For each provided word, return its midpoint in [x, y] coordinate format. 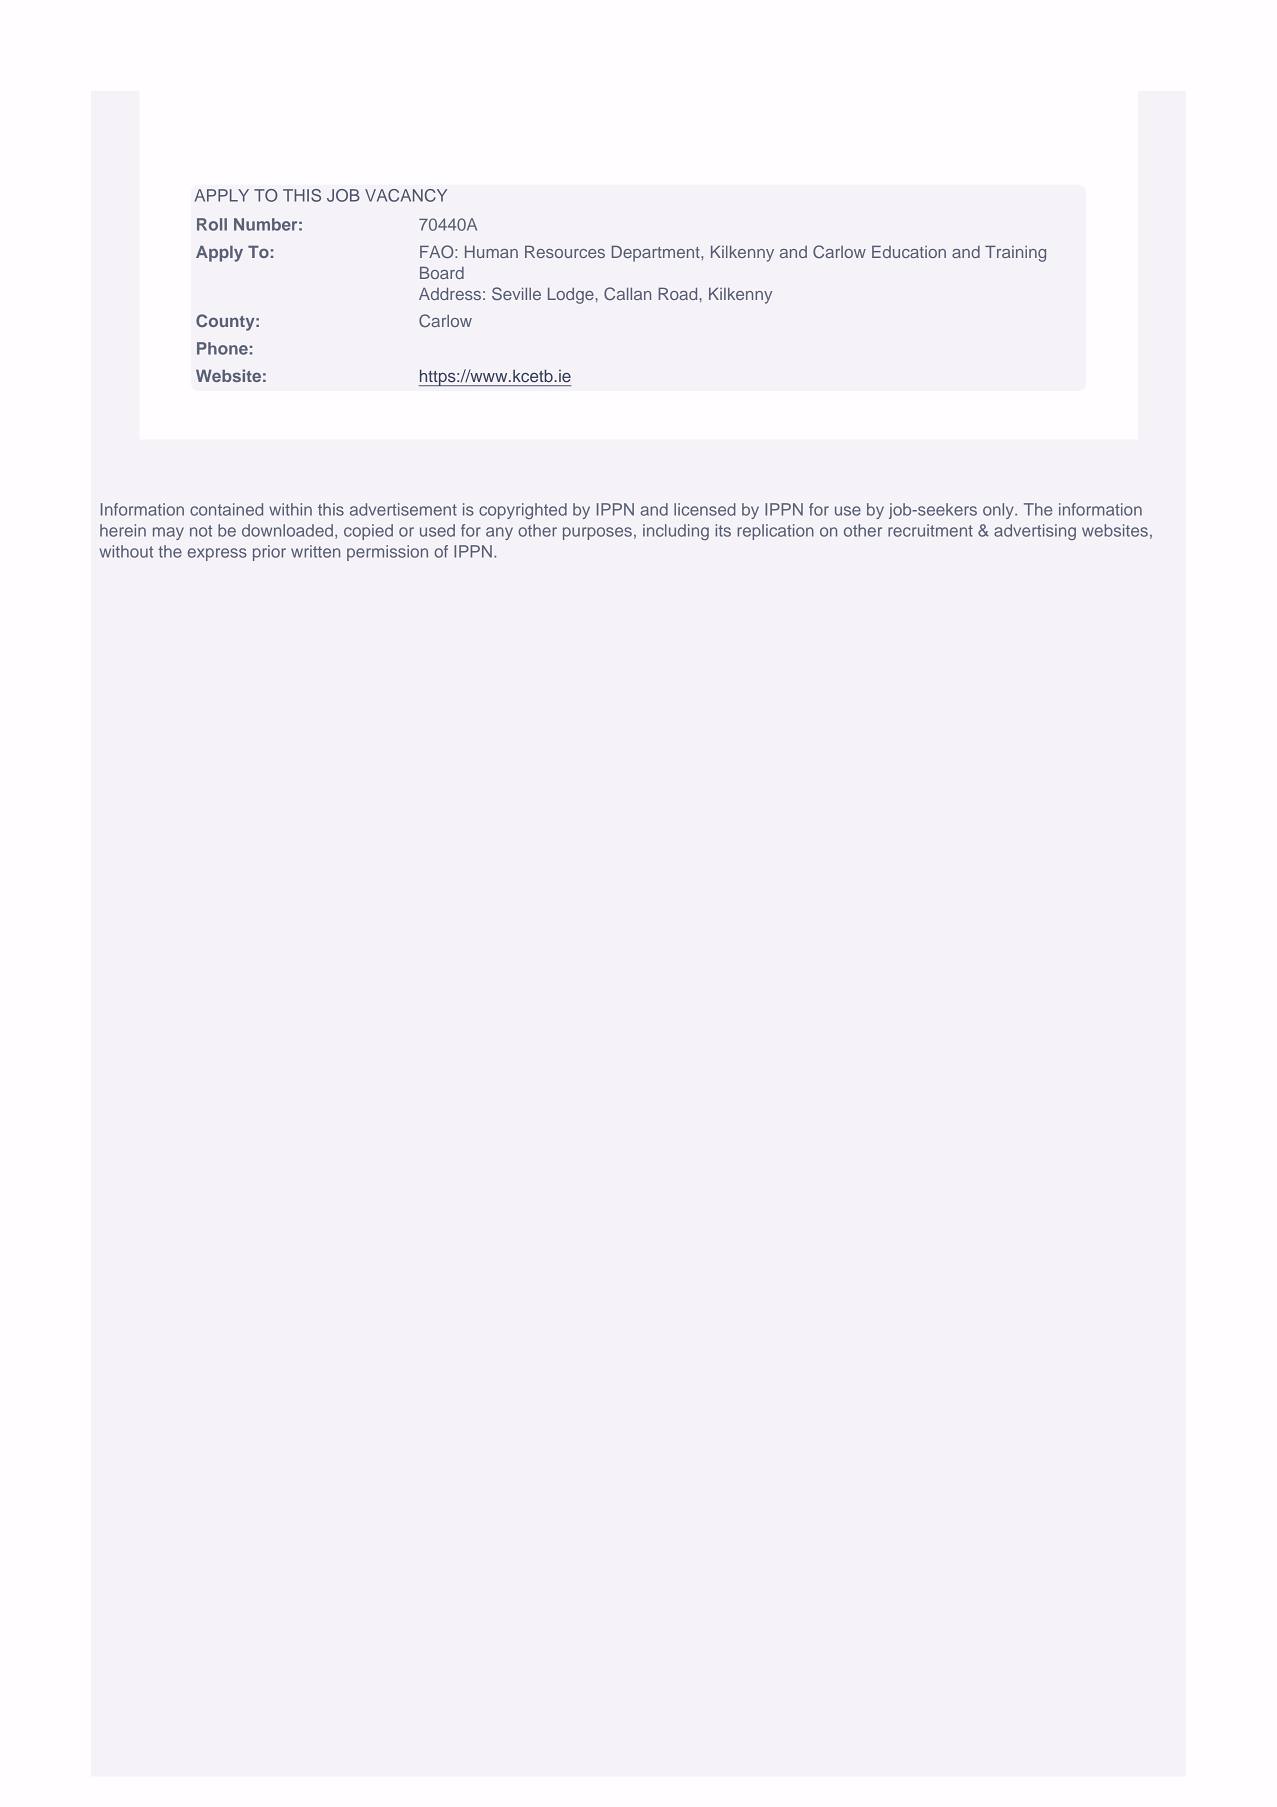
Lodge [571, 296]
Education [909, 252]
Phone [222, 348]
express [217, 554]
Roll [212, 224]
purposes [597, 533]
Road [678, 294]
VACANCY [406, 195]
